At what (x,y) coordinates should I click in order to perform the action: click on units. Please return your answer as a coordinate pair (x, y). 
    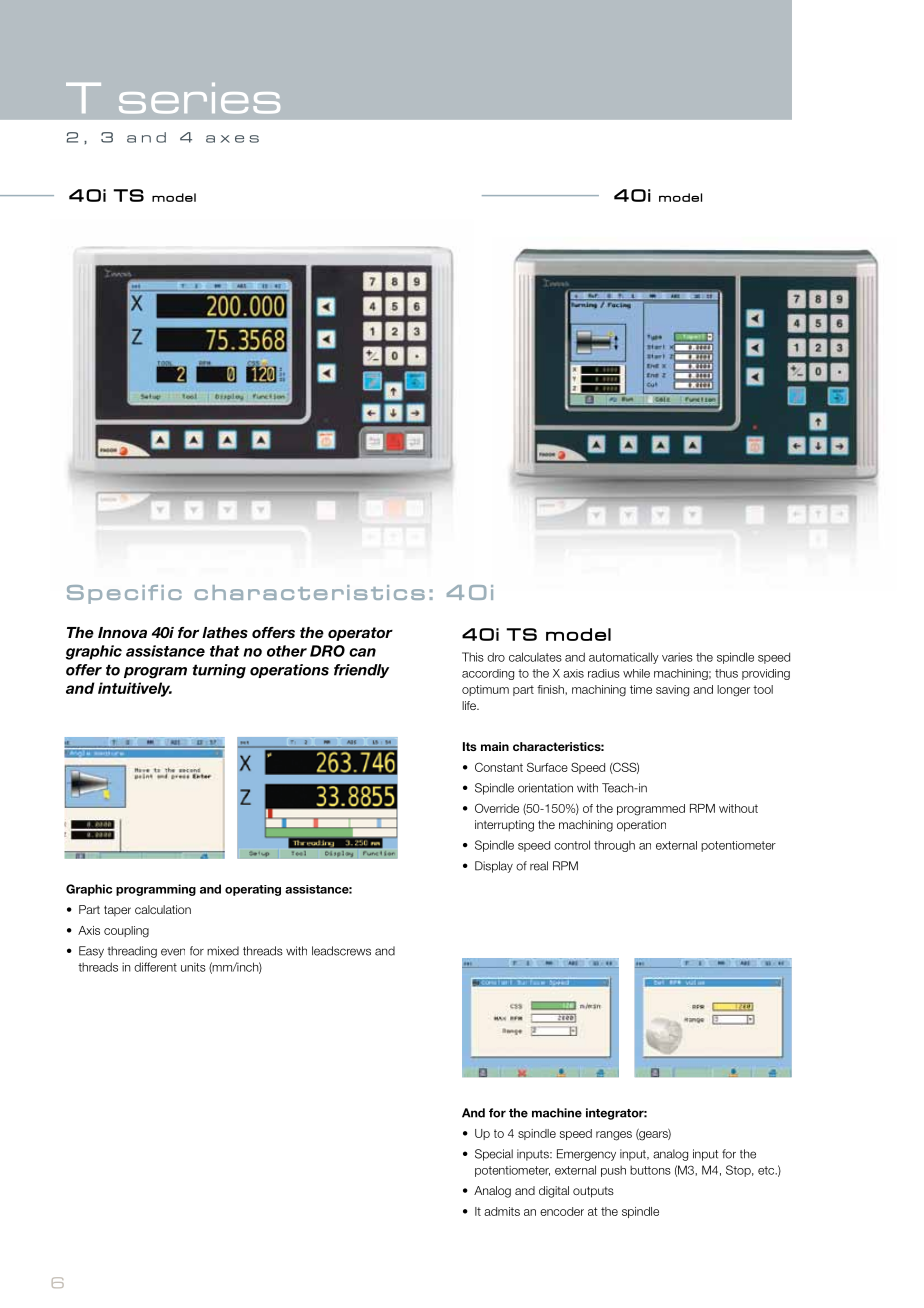
    Looking at the image, I should click on (193, 967).
